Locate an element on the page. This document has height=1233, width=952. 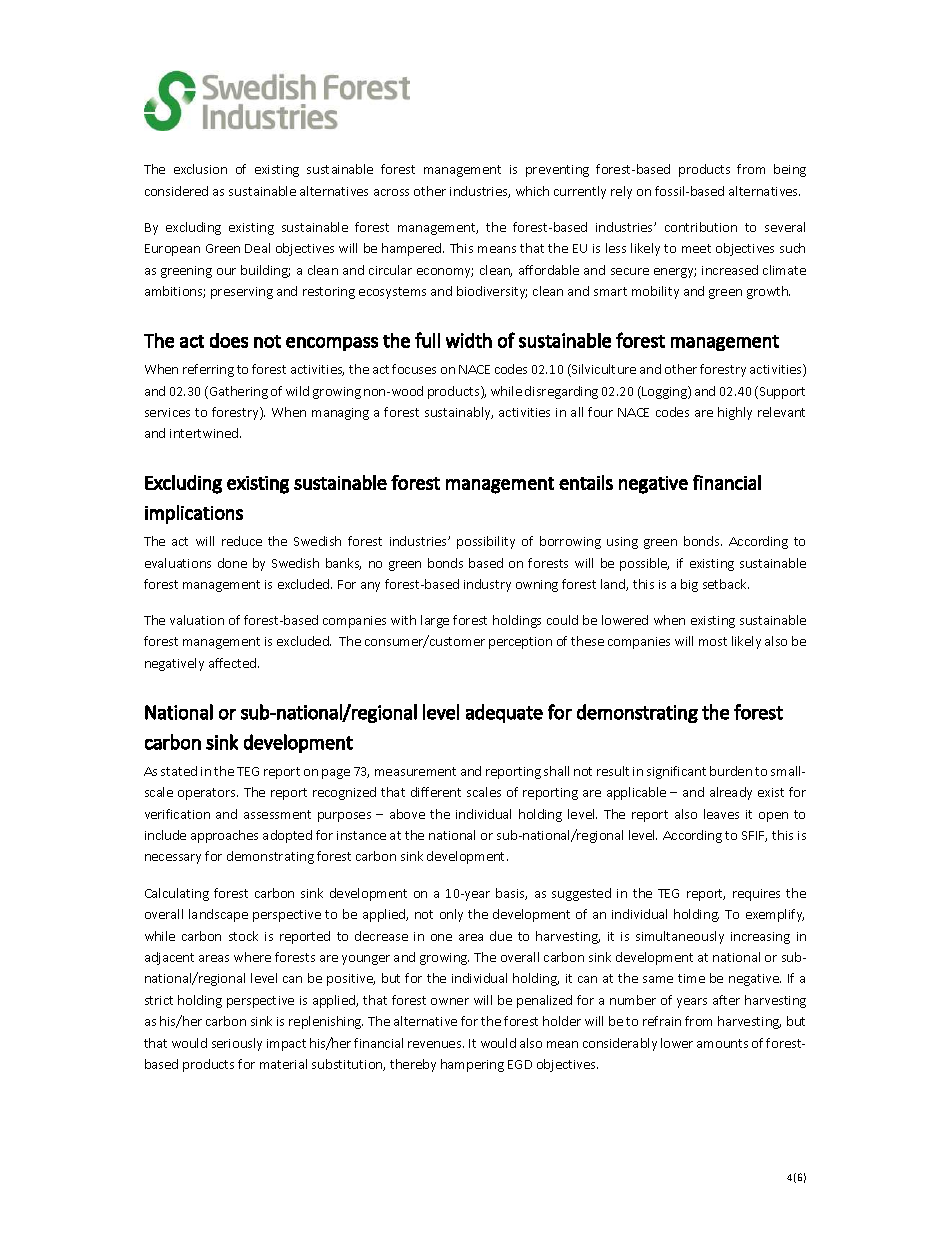
hampering is located at coordinates (472, 1065).
